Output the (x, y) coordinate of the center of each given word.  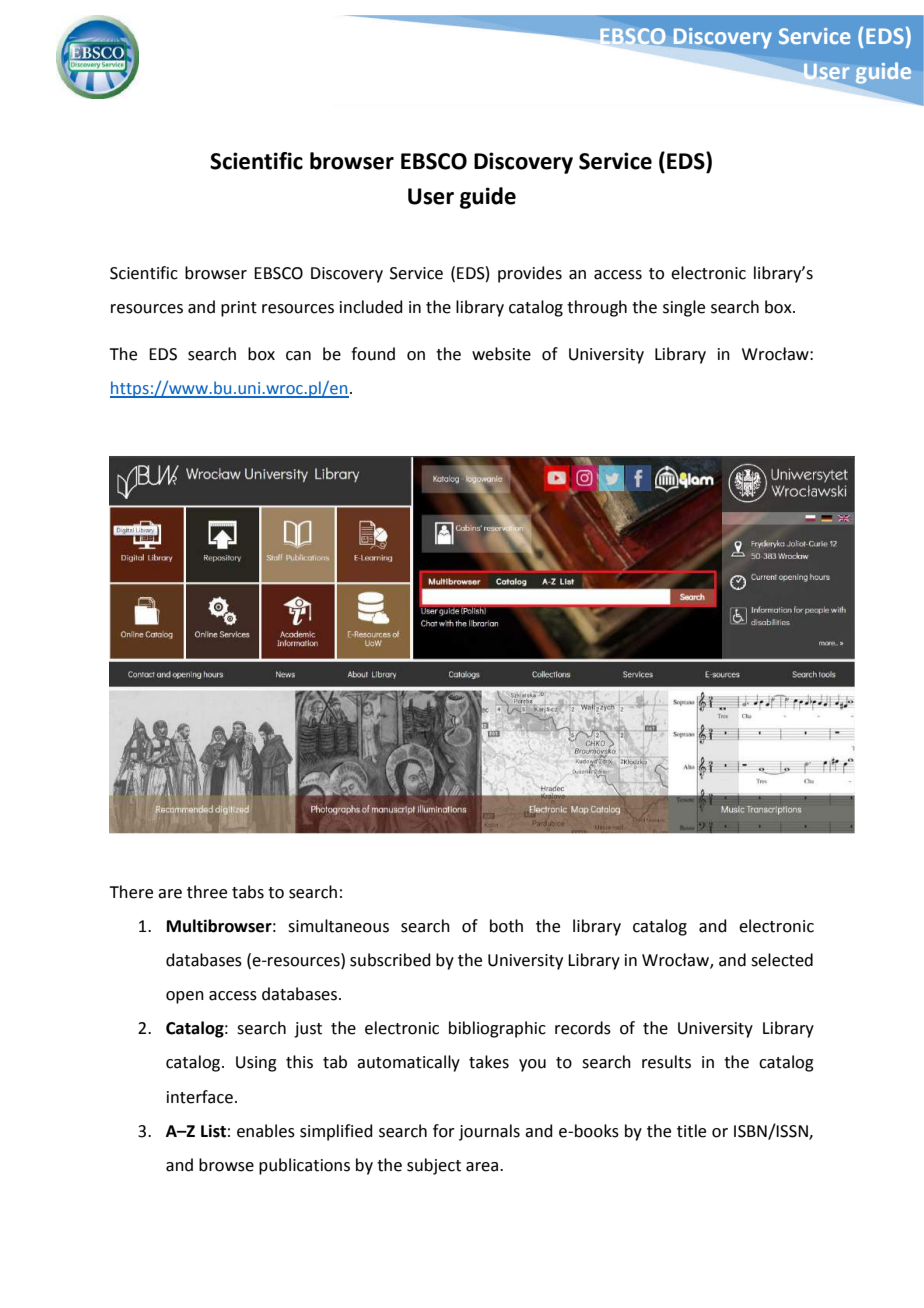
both (506, 926)
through (597, 308)
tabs (248, 892)
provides (530, 274)
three (207, 892)
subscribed (390, 960)
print (239, 309)
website (501, 354)
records (583, 1028)
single (684, 308)
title (691, 1131)
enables (266, 1131)
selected (782, 960)
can (298, 356)
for (444, 1131)
